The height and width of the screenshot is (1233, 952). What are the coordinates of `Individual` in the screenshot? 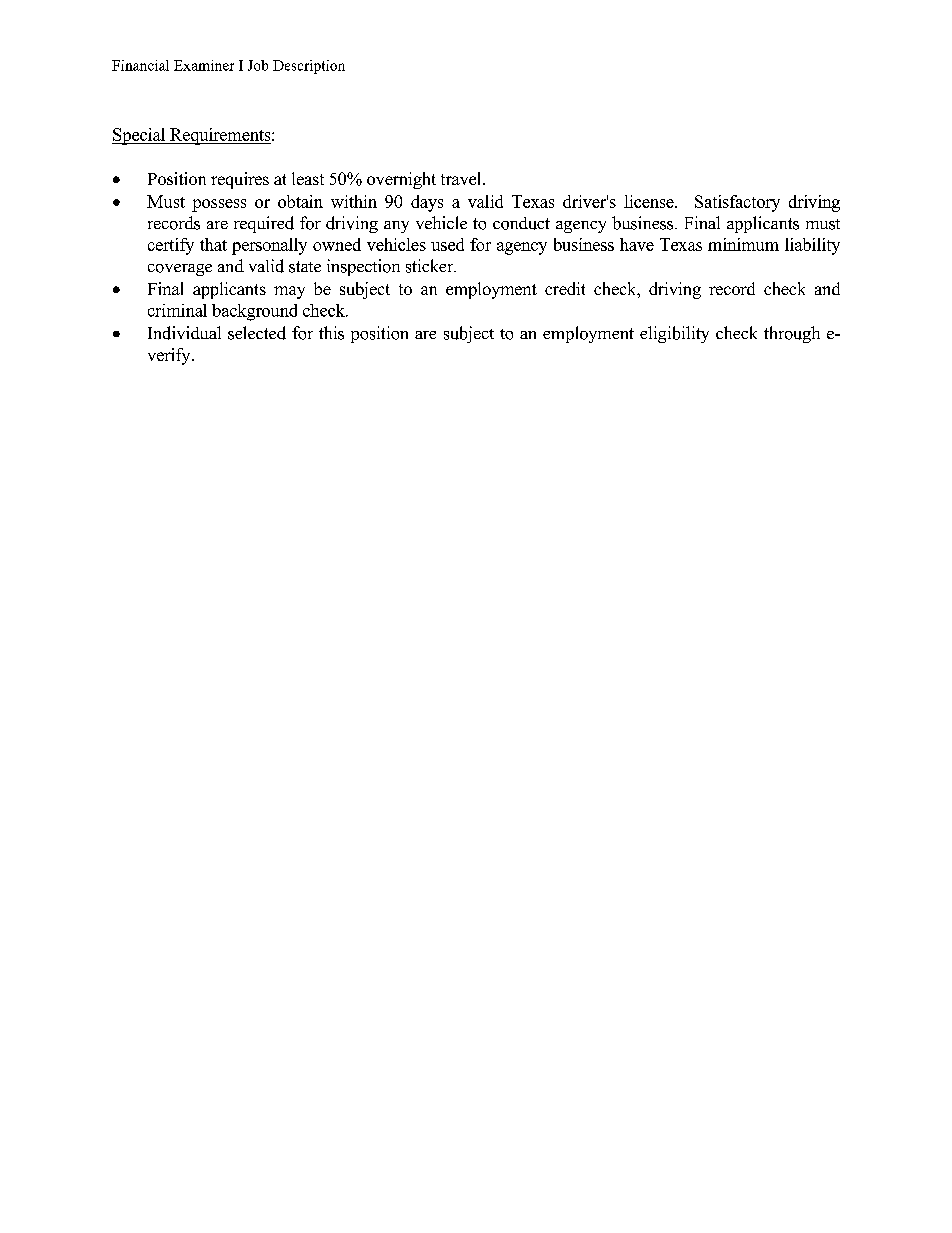 It's located at (184, 333).
